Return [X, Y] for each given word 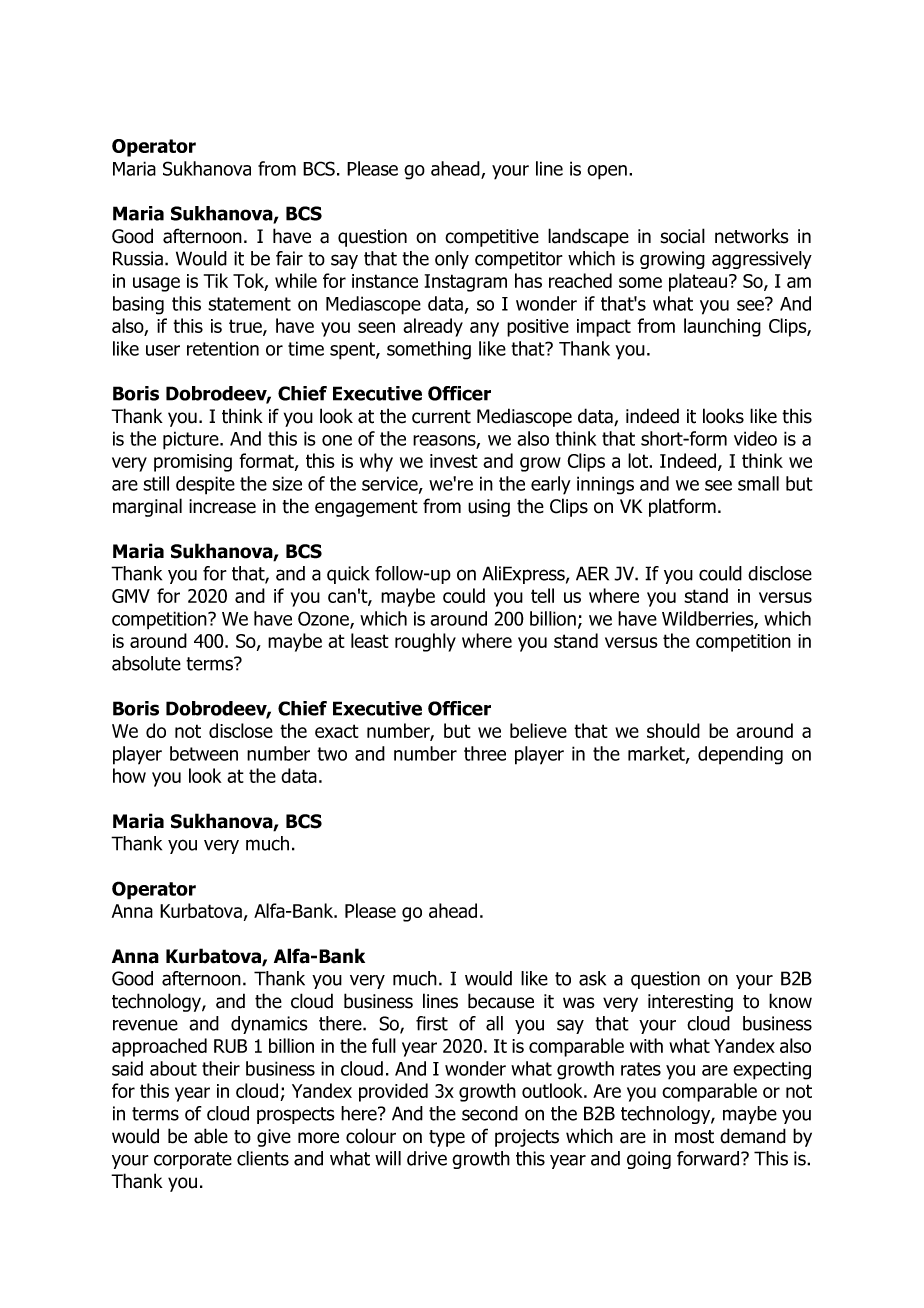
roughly [425, 642]
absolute [146, 663]
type [447, 1138]
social [682, 236]
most [694, 1137]
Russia [138, 258]
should [673, 730]
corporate [193, 1160]
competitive [492, 238]
